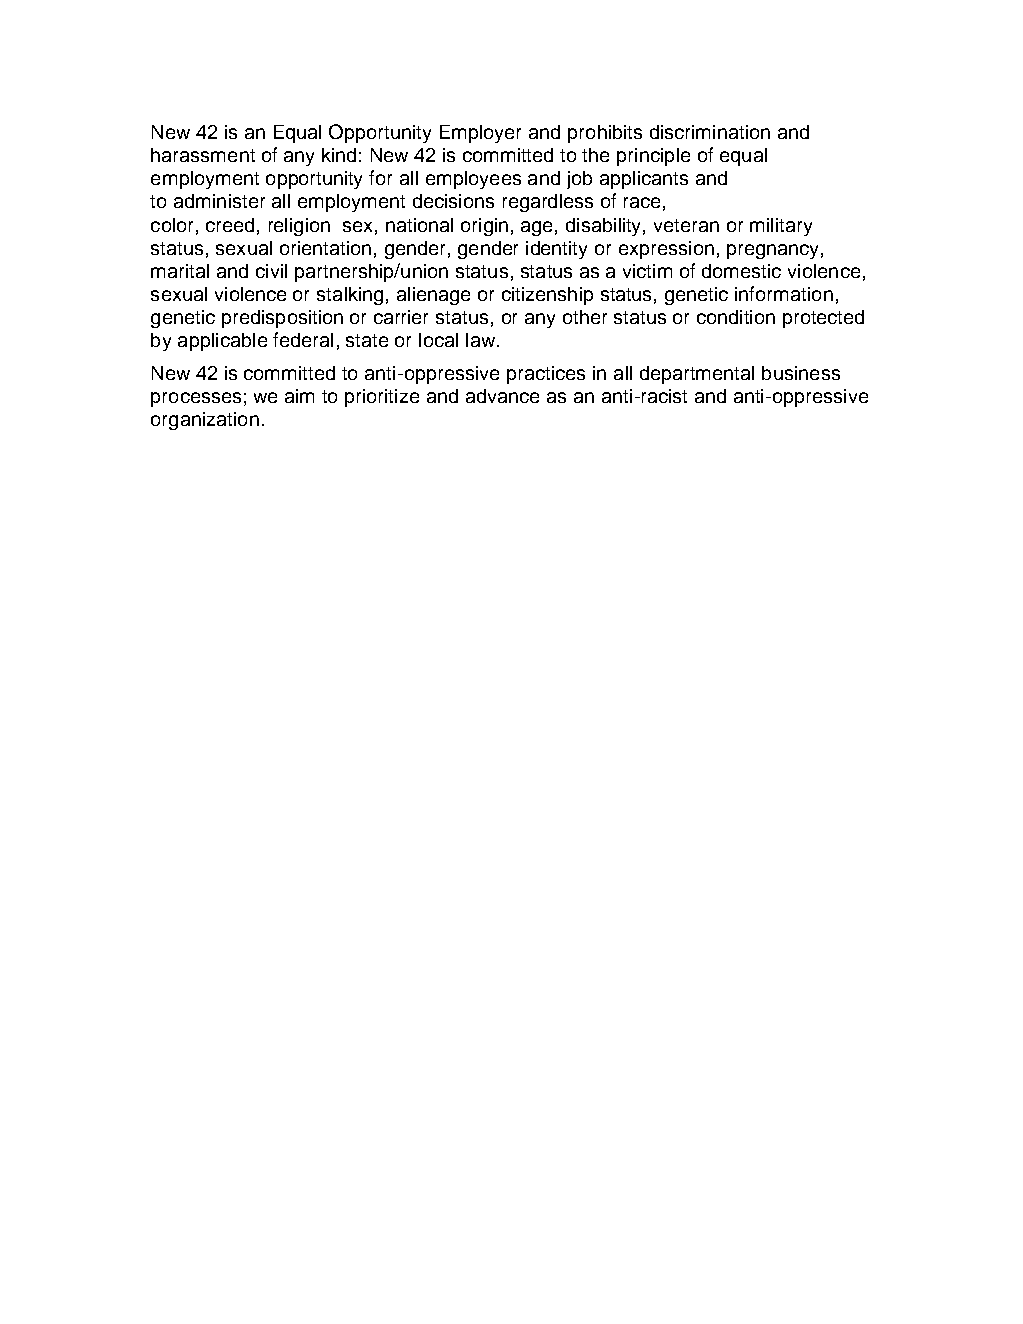  Describe the element at coordinates (666, 250) in the screenshot. I see `expression` at that location.
